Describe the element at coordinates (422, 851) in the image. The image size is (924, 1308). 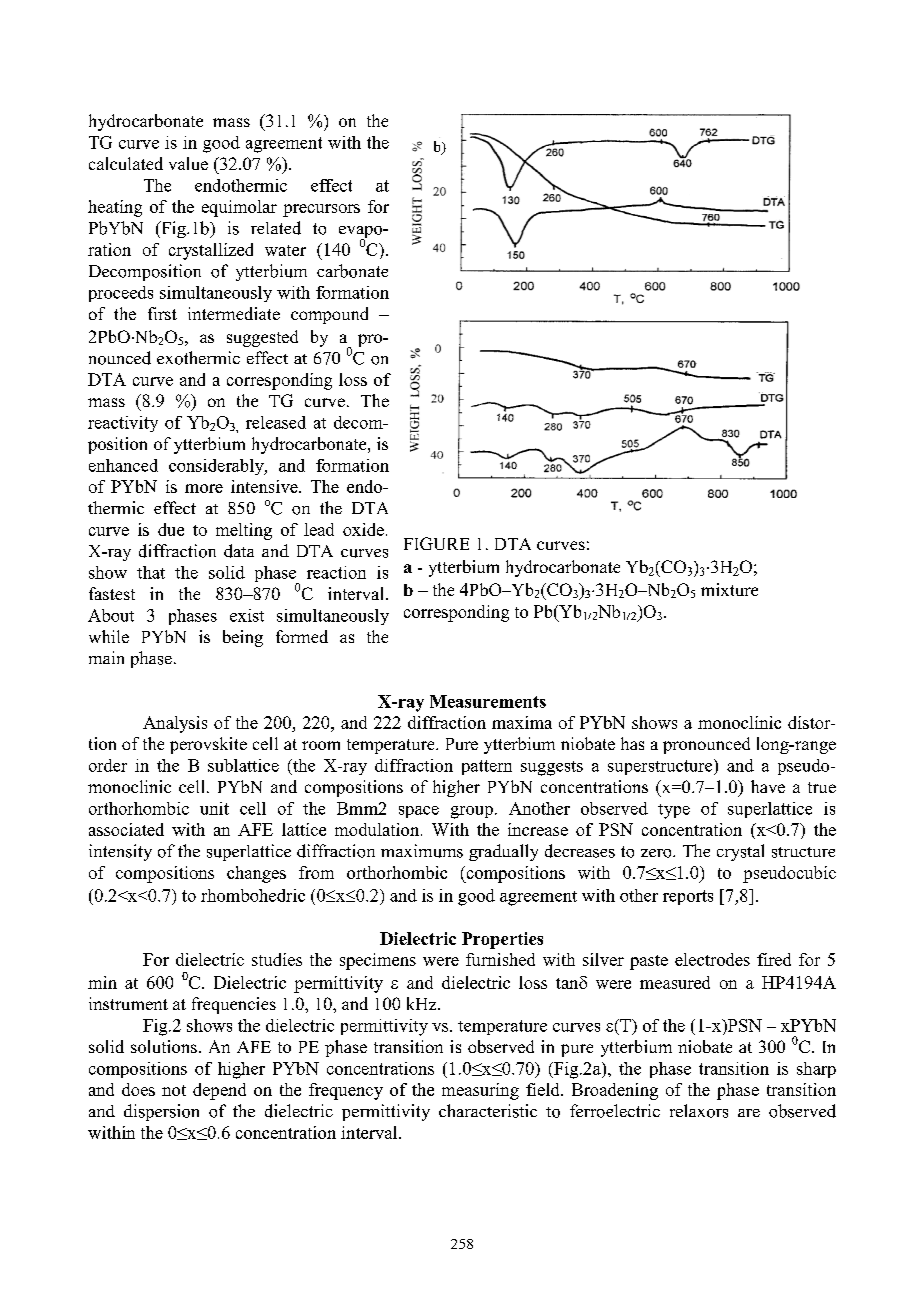
I see `maximums` at that location.
